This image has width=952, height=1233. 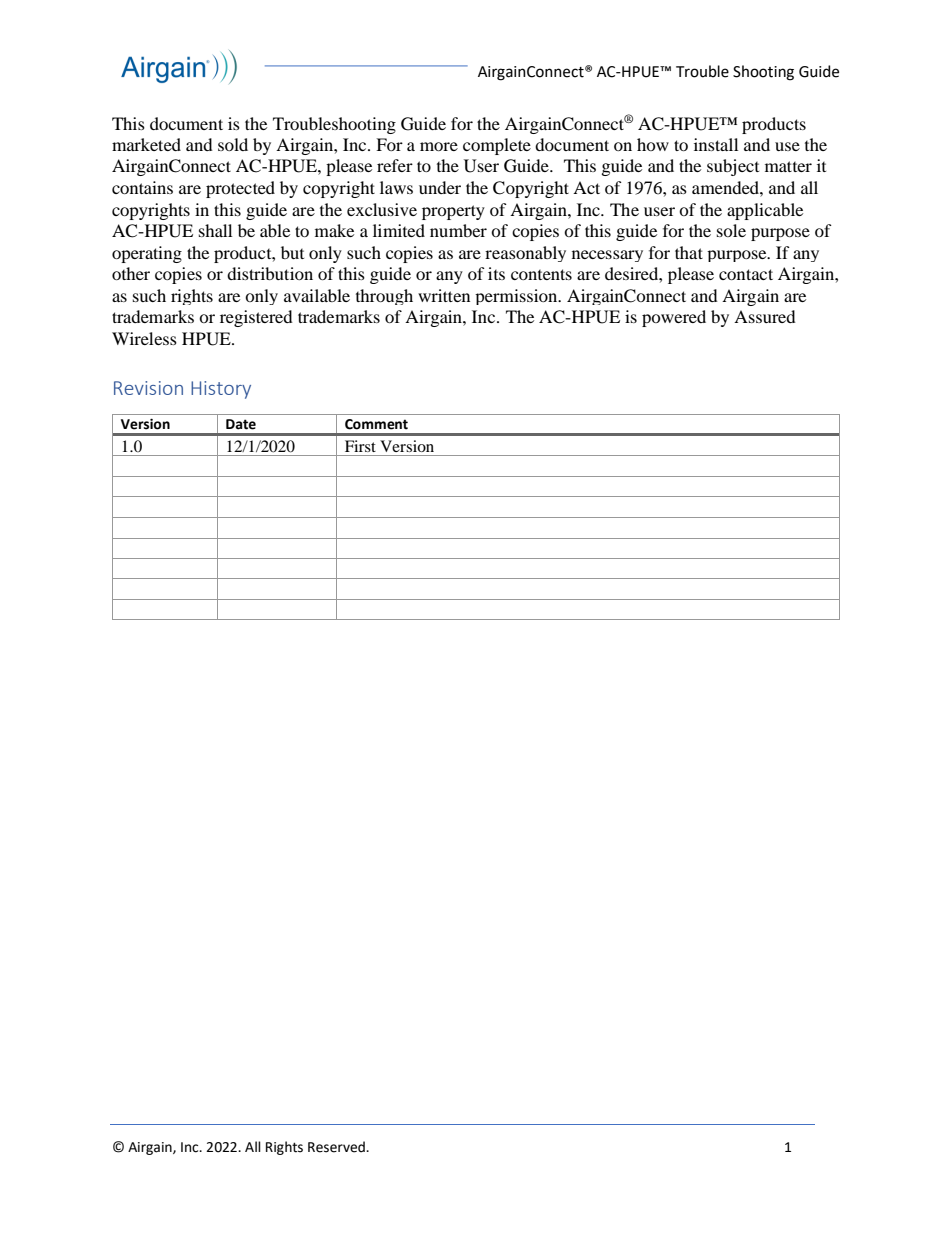 What do you see at coordinates (148, 388) in the image?
I see `Revision` at bounding box center [148, 388].
